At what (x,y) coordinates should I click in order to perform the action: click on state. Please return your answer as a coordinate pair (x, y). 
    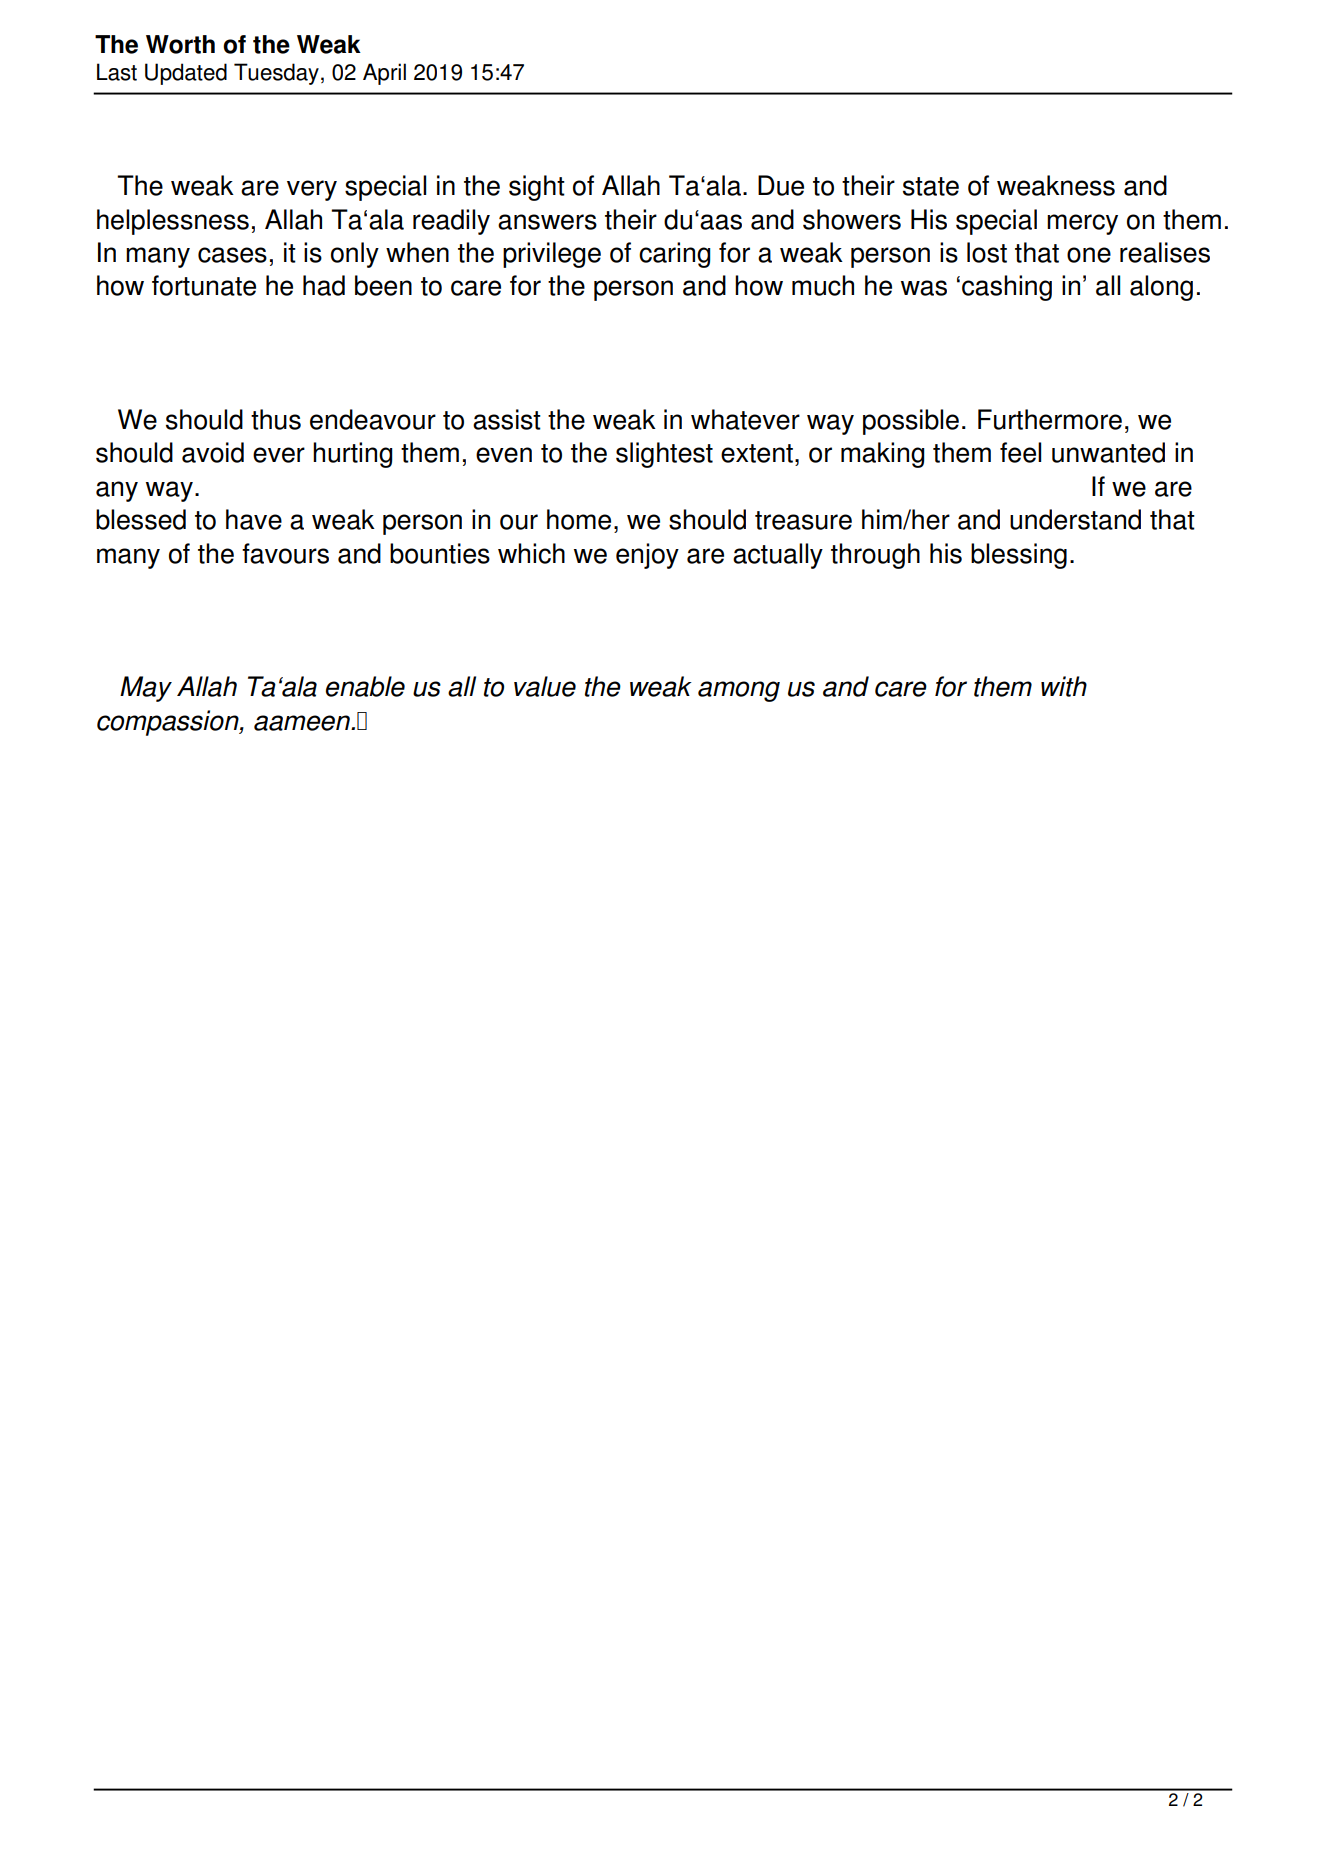
    Looking at the image, I should click on (931, 186).
